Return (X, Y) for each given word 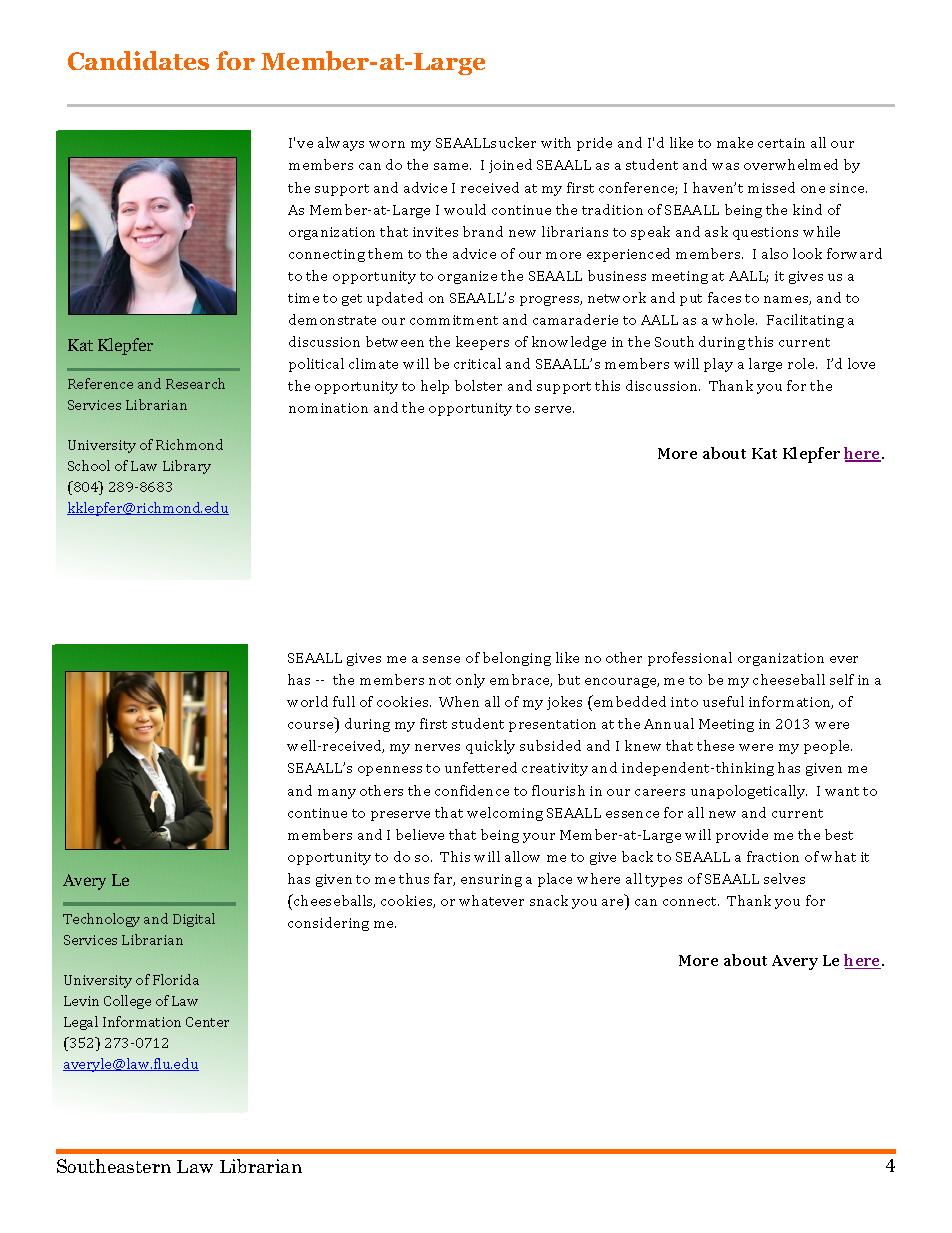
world (307, 701)
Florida (176, 979)
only (470, 681)
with (556, 142)
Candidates (138, 60)
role (802, 363)
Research (195, 383)
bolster (478, 385)
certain (781, 143)
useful (723, 701)
